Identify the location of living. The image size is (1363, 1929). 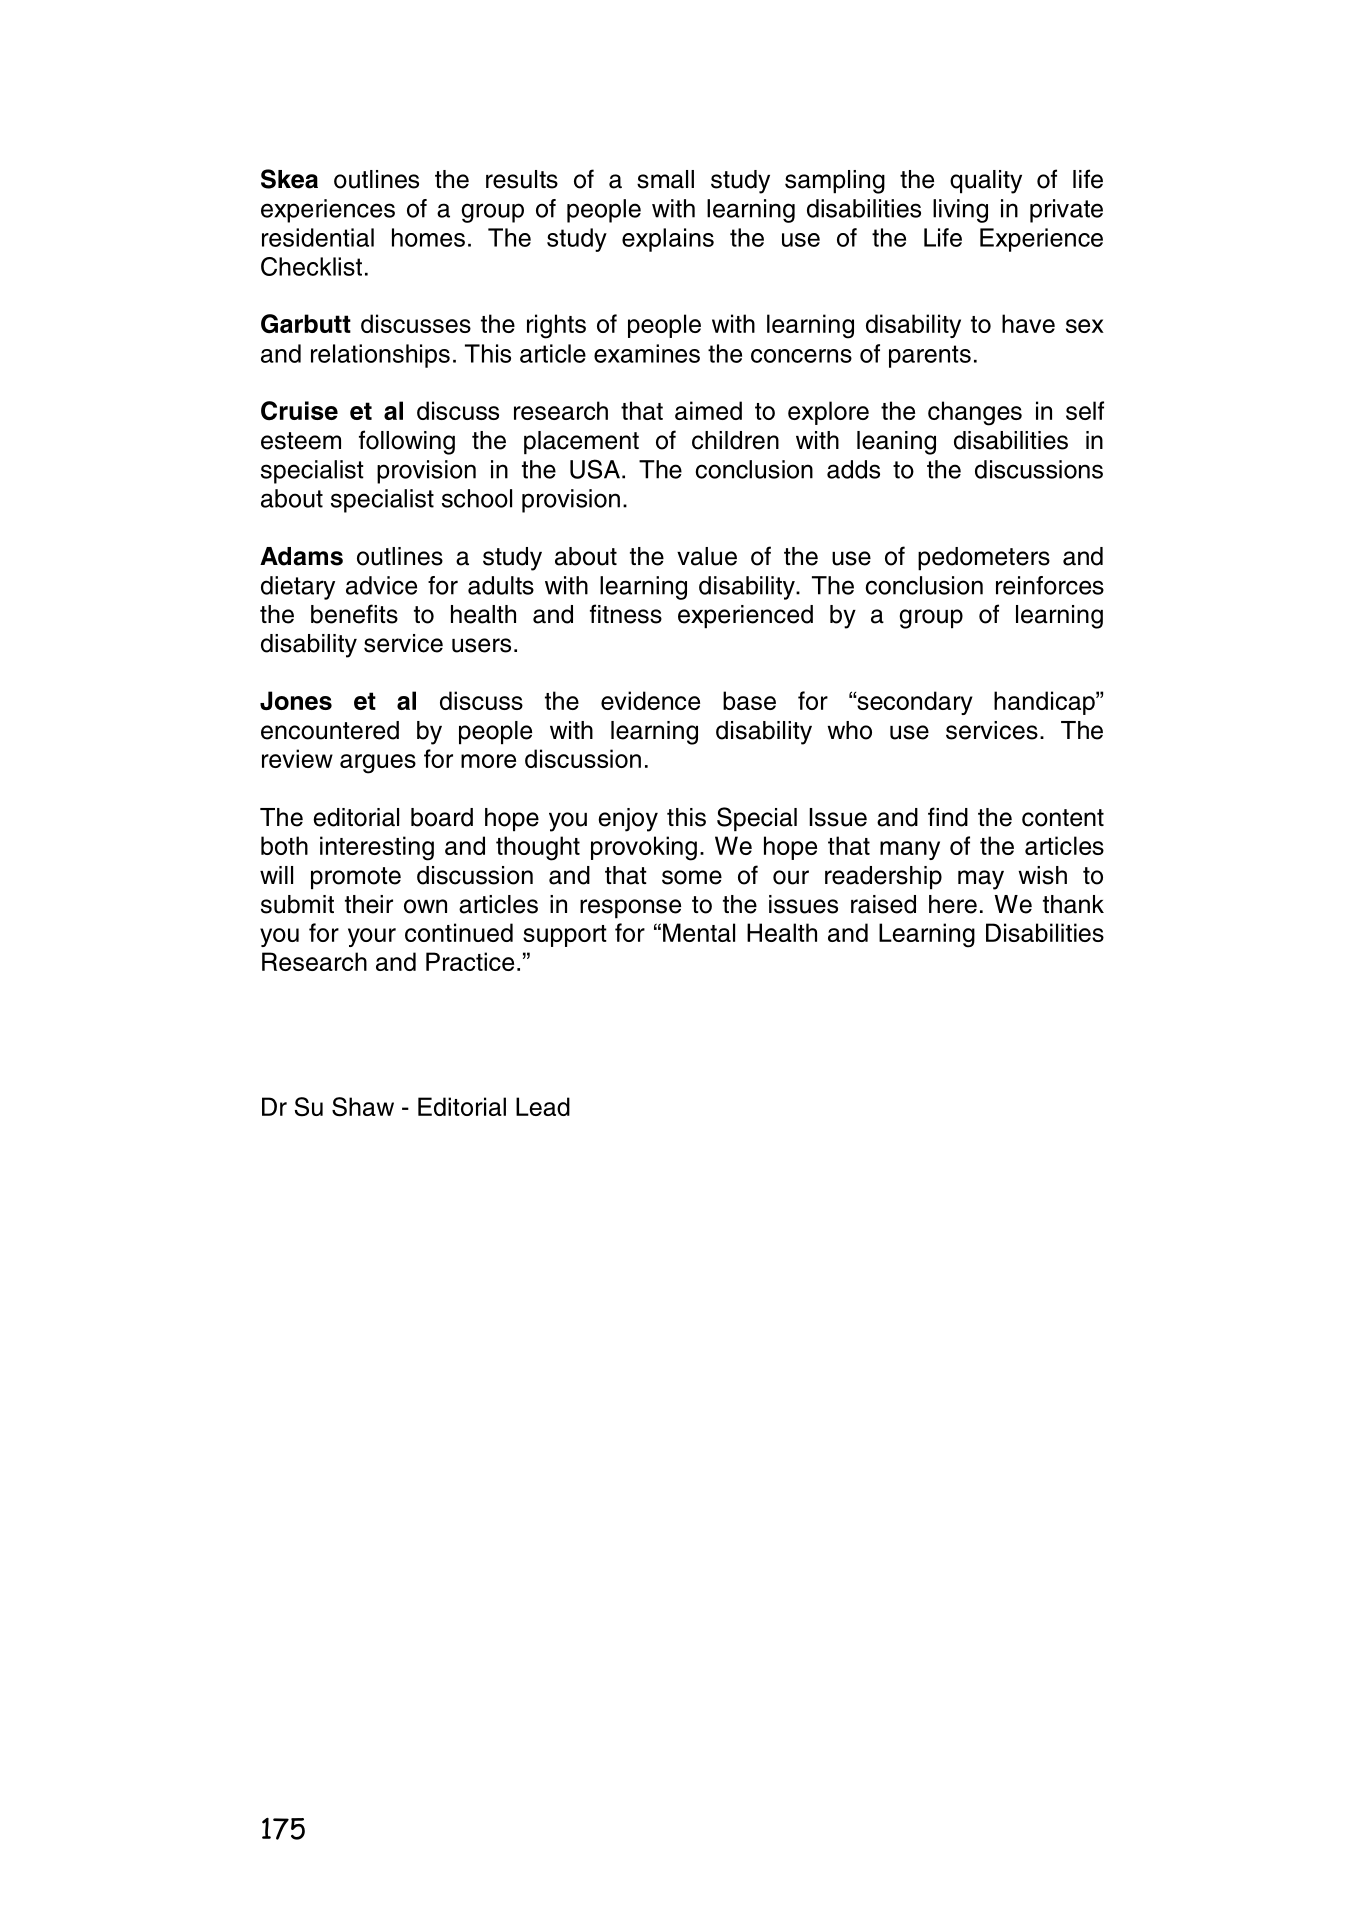
(960, 211).
